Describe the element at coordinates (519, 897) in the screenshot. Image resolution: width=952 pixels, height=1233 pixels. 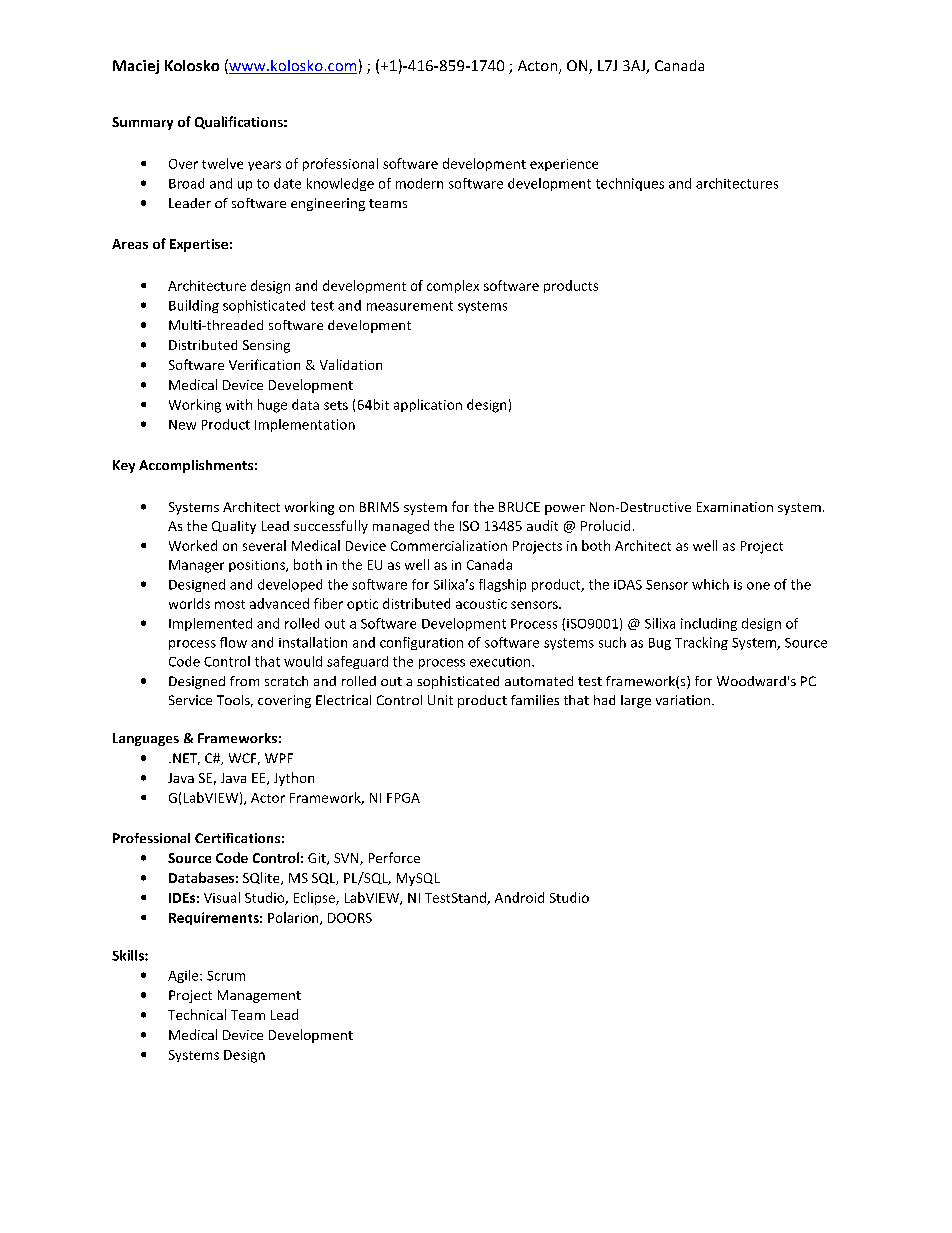
I see `Android` at that location.
